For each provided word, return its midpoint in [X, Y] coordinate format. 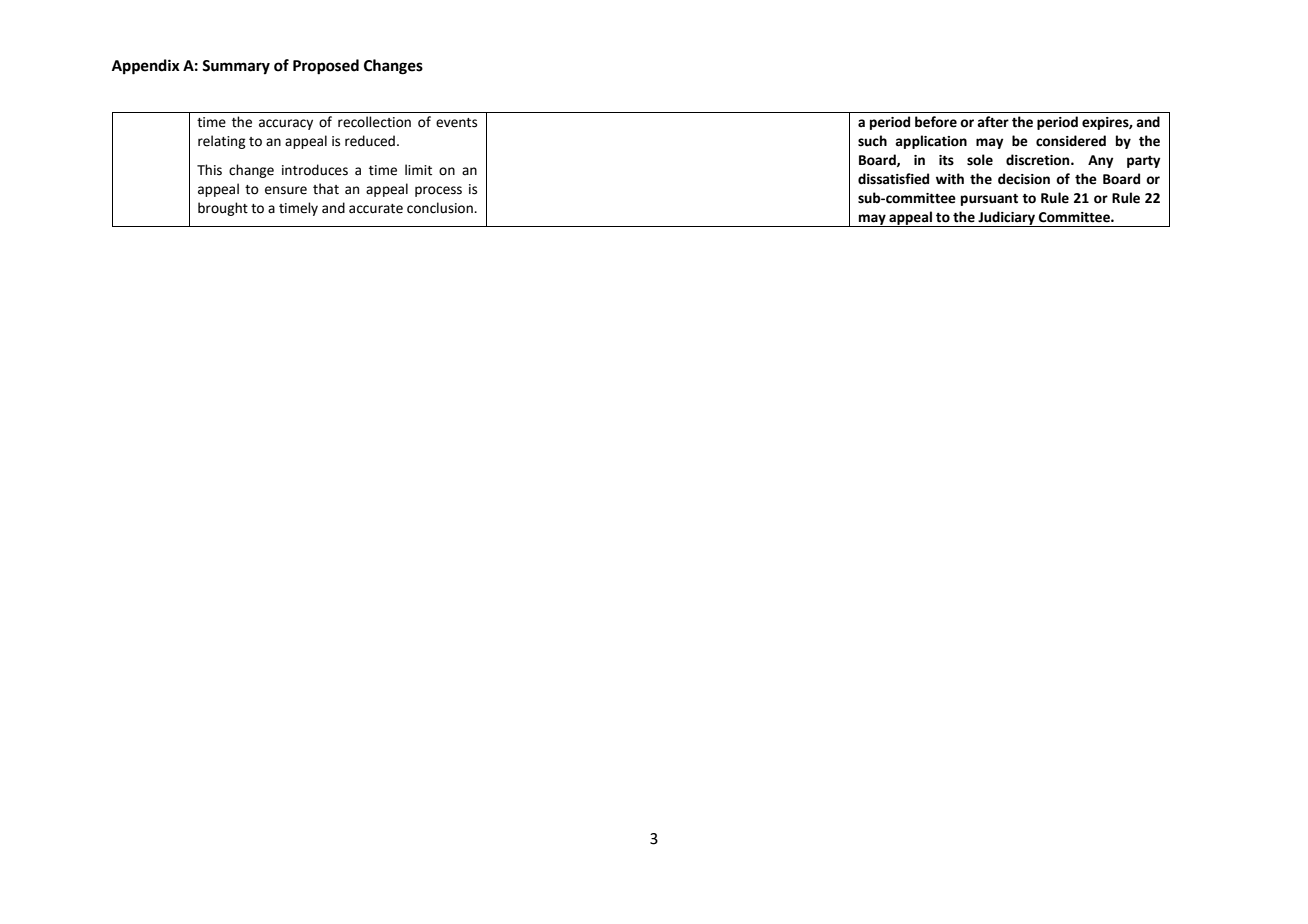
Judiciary [1006, 219]
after [993, 122]
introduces [315, 170]
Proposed [326, 67]
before [936, 122]
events [456, 123]
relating [222, 142]
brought [223, 209]
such [872, 141]
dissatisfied [893, 179]
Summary [236, 67]
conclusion [441, 208]
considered [1071, 141]
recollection [374, 122]
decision [1024, 179]
